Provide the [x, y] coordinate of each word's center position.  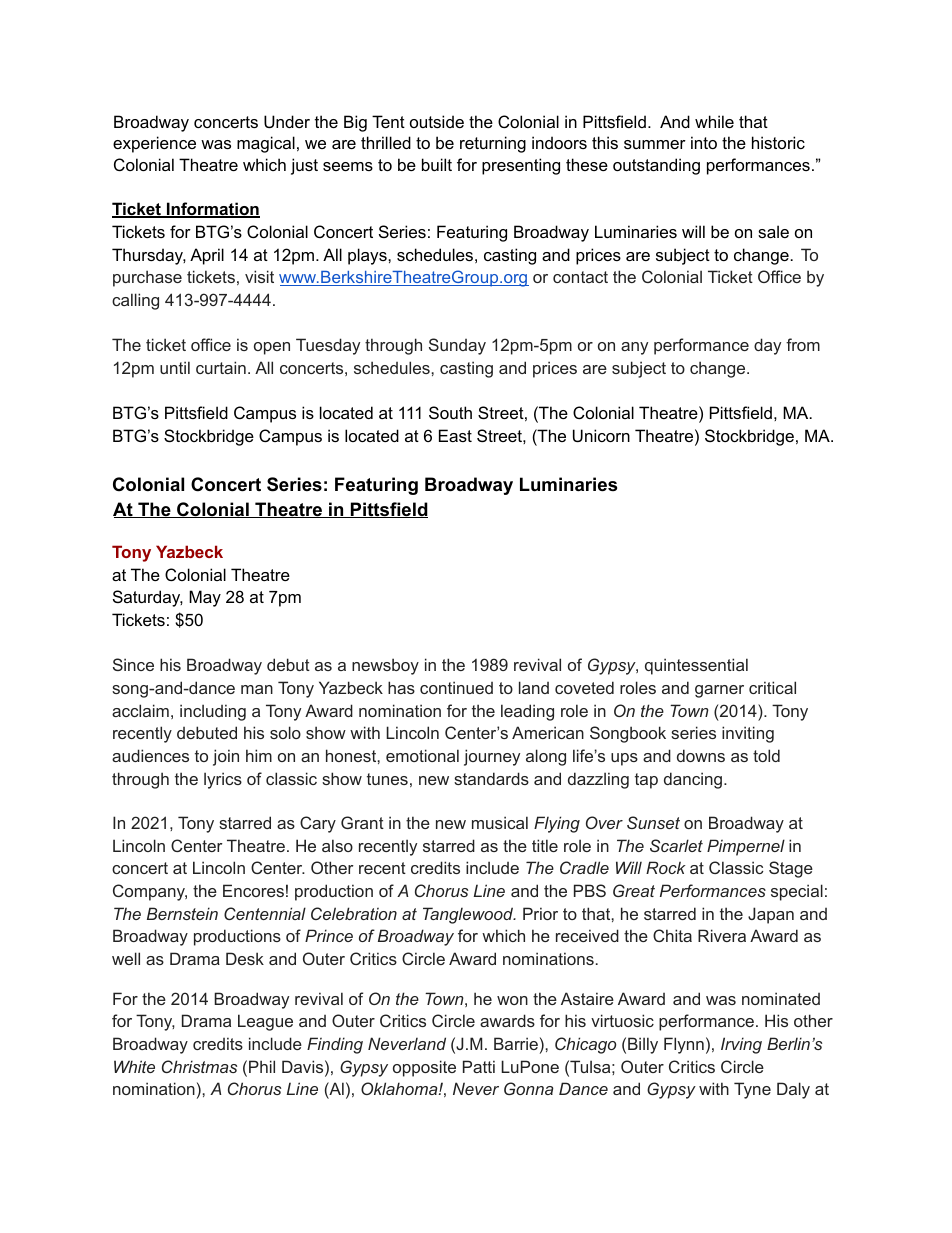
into [704, 142]
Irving [741, 1045]
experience [154, 144]
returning [493, 144]
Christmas [199, 1066]
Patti [479, 1066]
